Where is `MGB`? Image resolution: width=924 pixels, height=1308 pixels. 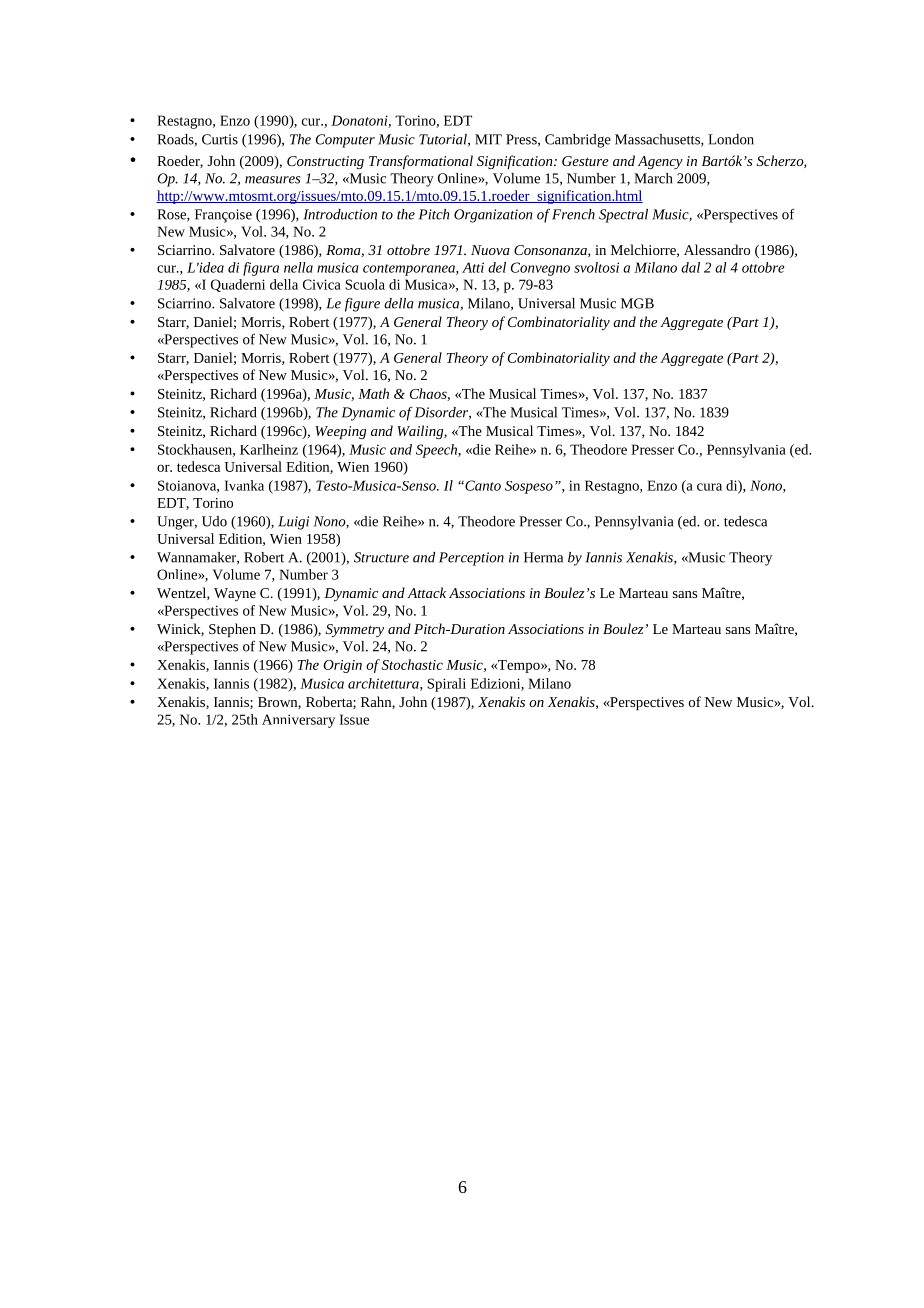
MGB is located at coordinates (637, 303).
